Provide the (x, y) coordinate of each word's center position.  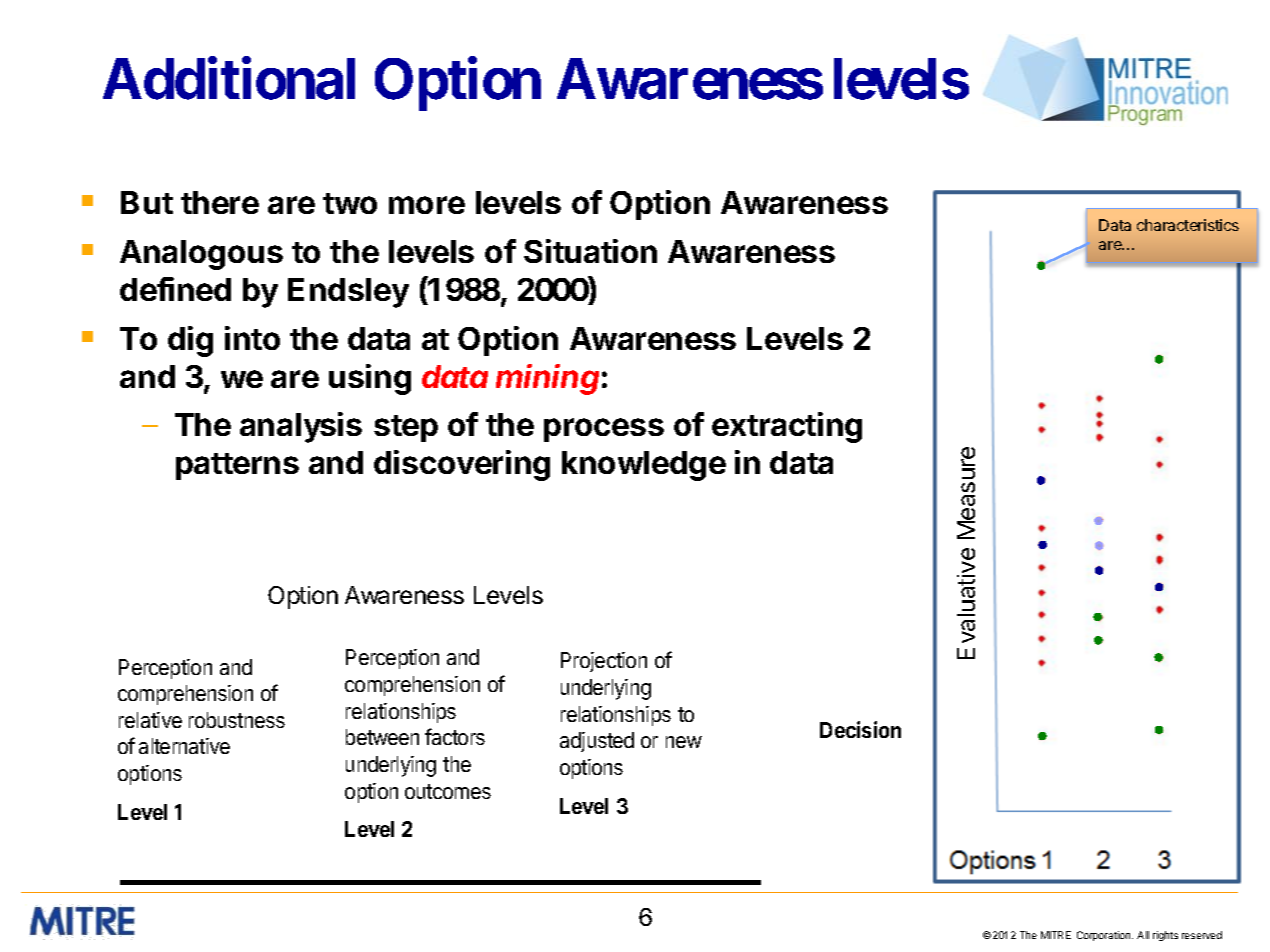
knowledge (644, 466)
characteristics (1188, 225)
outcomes (448, 791)
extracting (787, 427)
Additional (229, 79)
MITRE (1056, 935)
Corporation (1105, 936)
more (427, 205)
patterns (237, 466)
